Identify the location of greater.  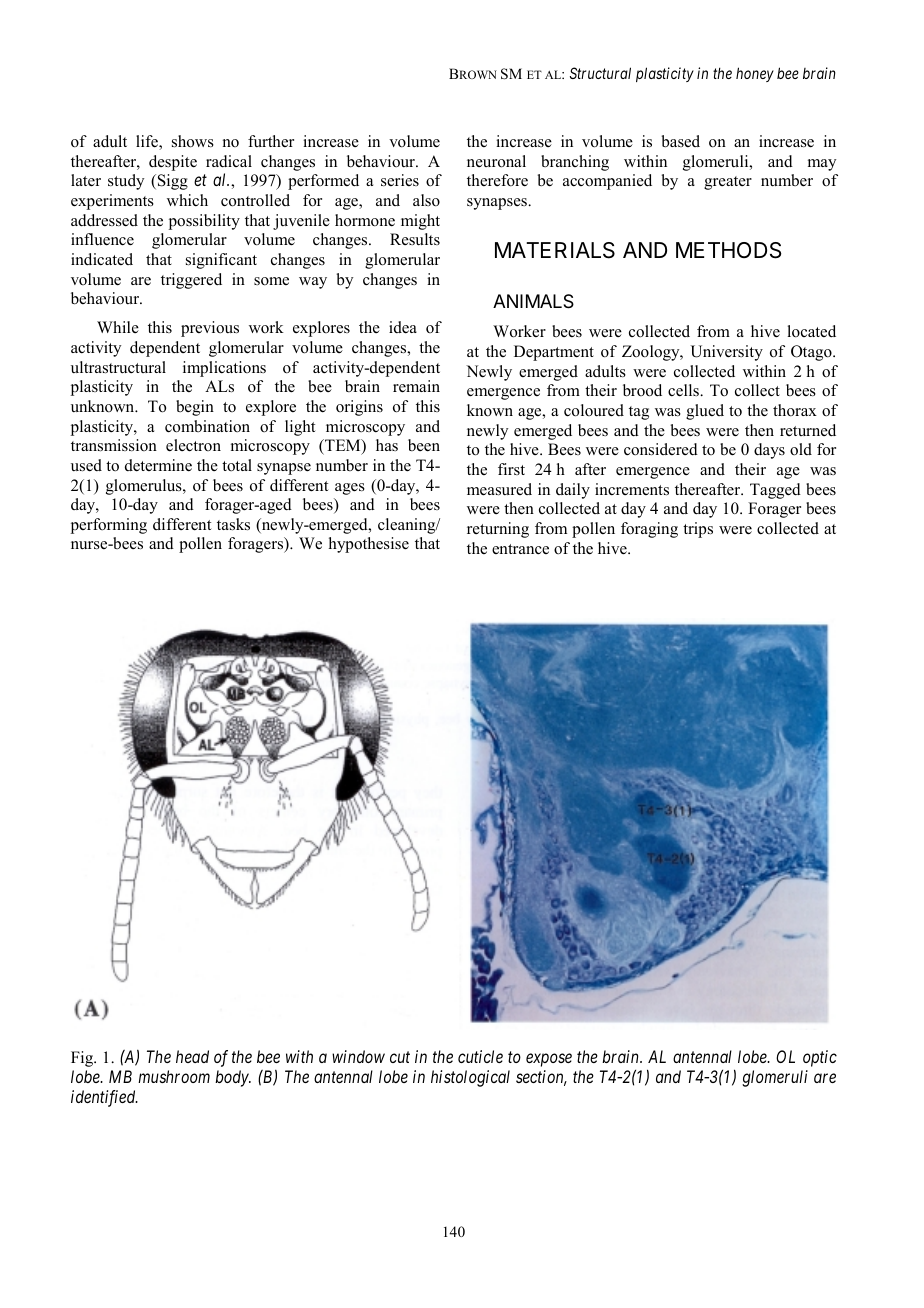
(728, 183).
